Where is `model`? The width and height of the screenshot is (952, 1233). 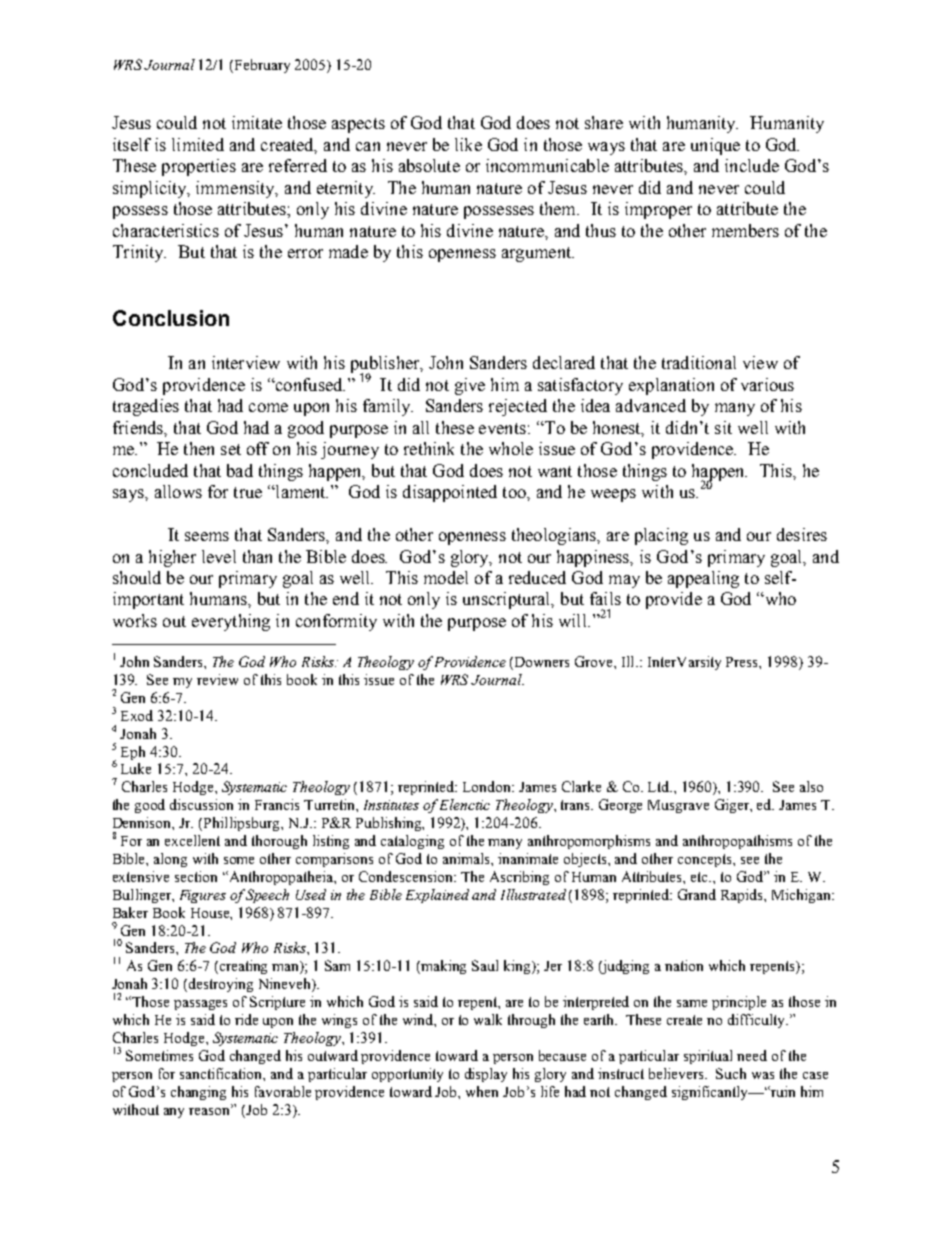
model is located at coordinates (446, 577).
